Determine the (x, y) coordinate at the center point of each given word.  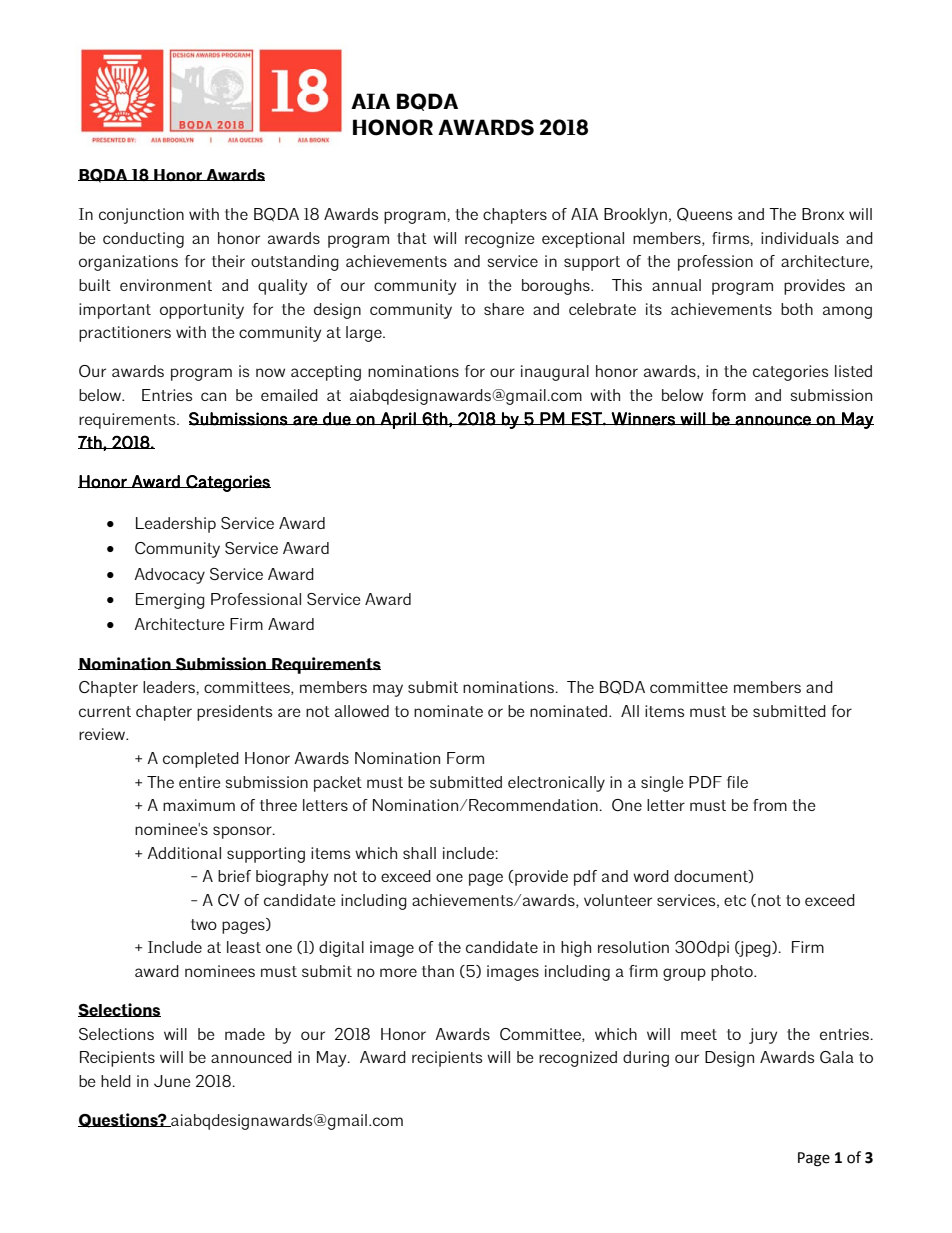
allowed (362, 711)
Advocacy (169, 576)
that (412, 238)
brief (234, 876)
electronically (556, 784)
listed (853, 371)
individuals (800, 238)
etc (735, 900)
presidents (234, 713)
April (398, 420)
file (737, 782)
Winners (643, 419)
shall (419, 853)
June (172, 1081)
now (270, 372)
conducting (143, 240)
